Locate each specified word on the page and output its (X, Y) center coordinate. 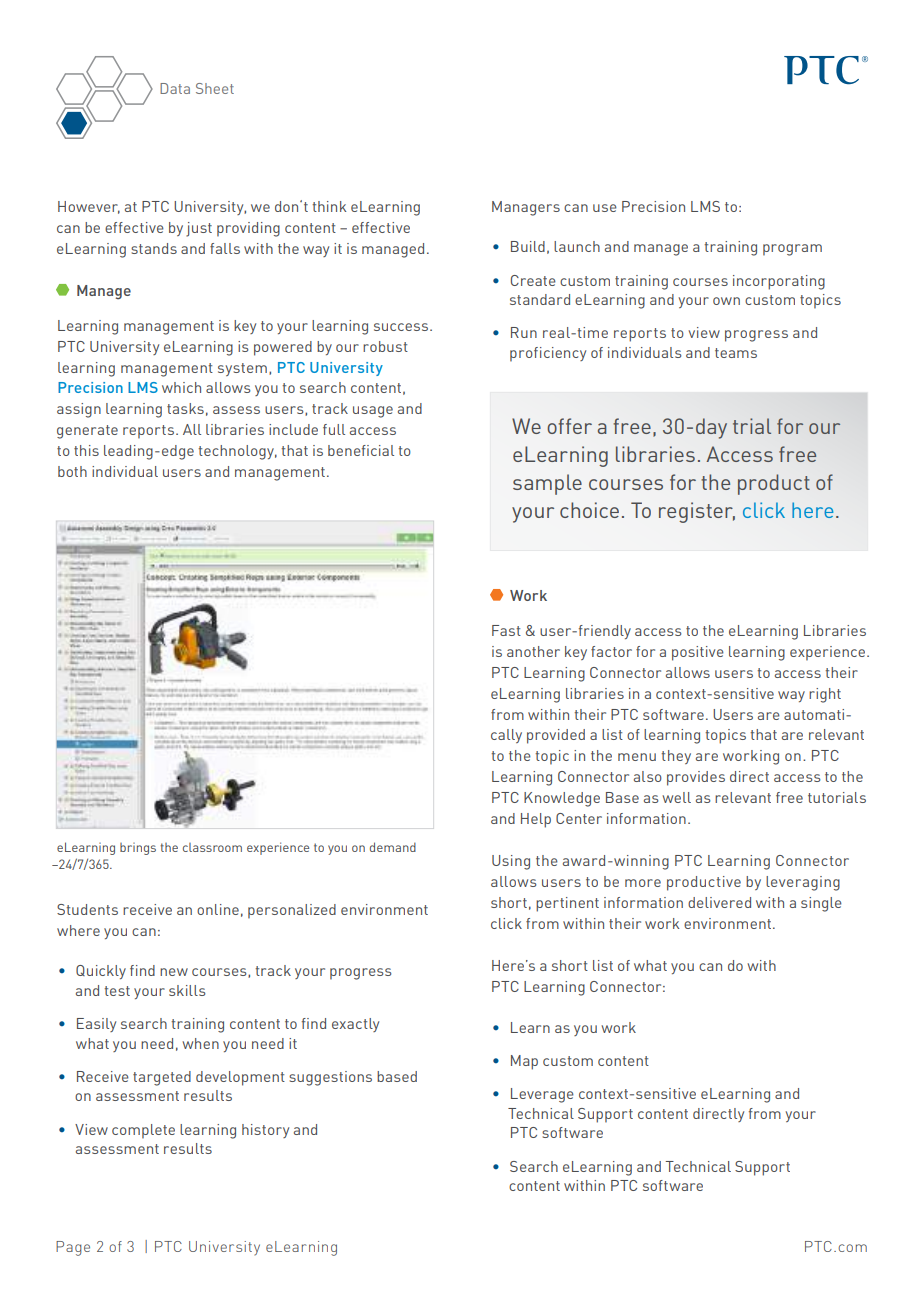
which (181, 387)
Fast (506, 630)
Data (175, 88)
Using (511, 862)
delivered (719, 902)
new (174, 972)
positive (698, 653)
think (329, 206)
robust (385, 346)
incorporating (779, 282)
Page (73, 1248)
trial (752, 426)
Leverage (542, 1095)
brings (138, 849)
